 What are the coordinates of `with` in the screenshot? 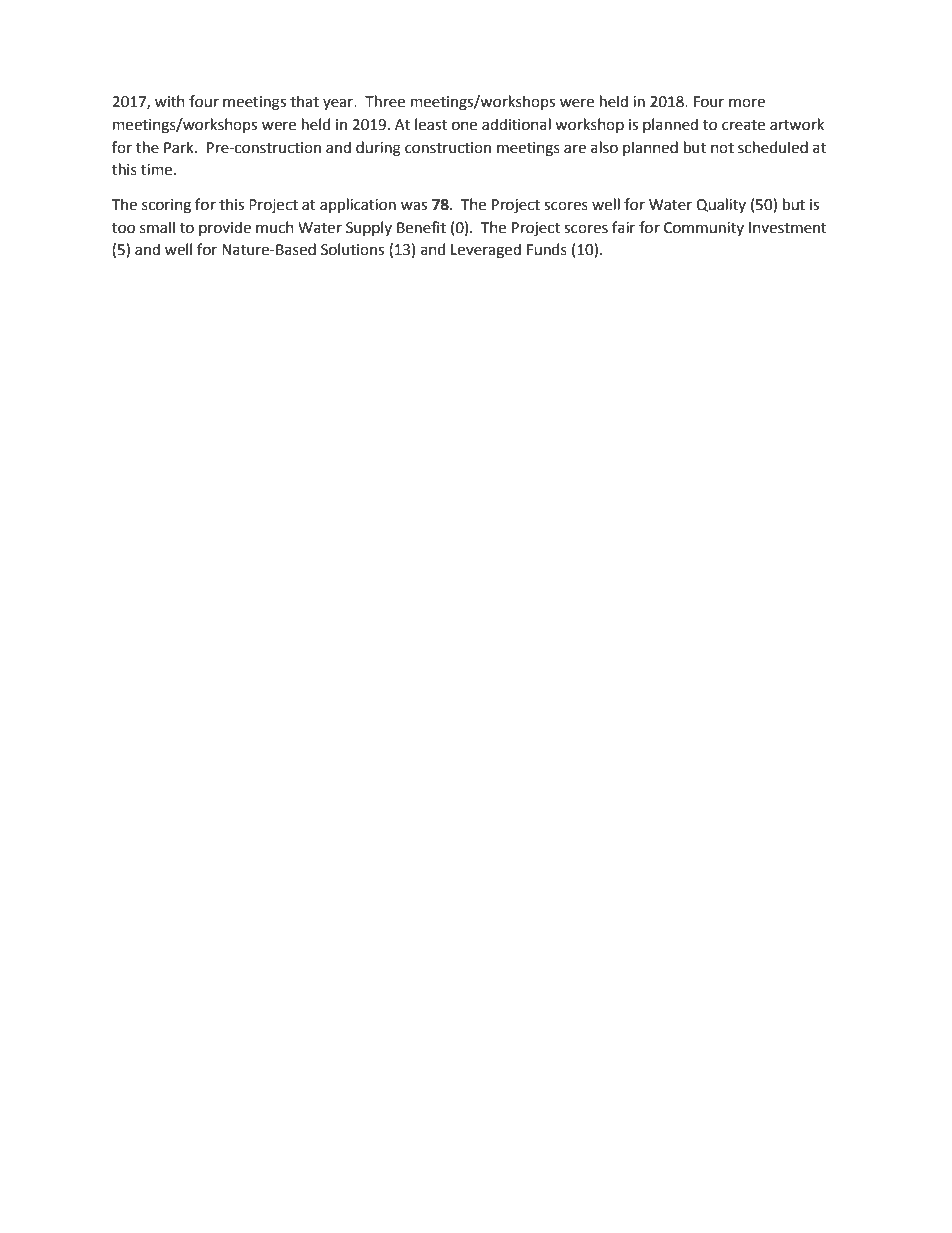 It's located at (170, 101).
